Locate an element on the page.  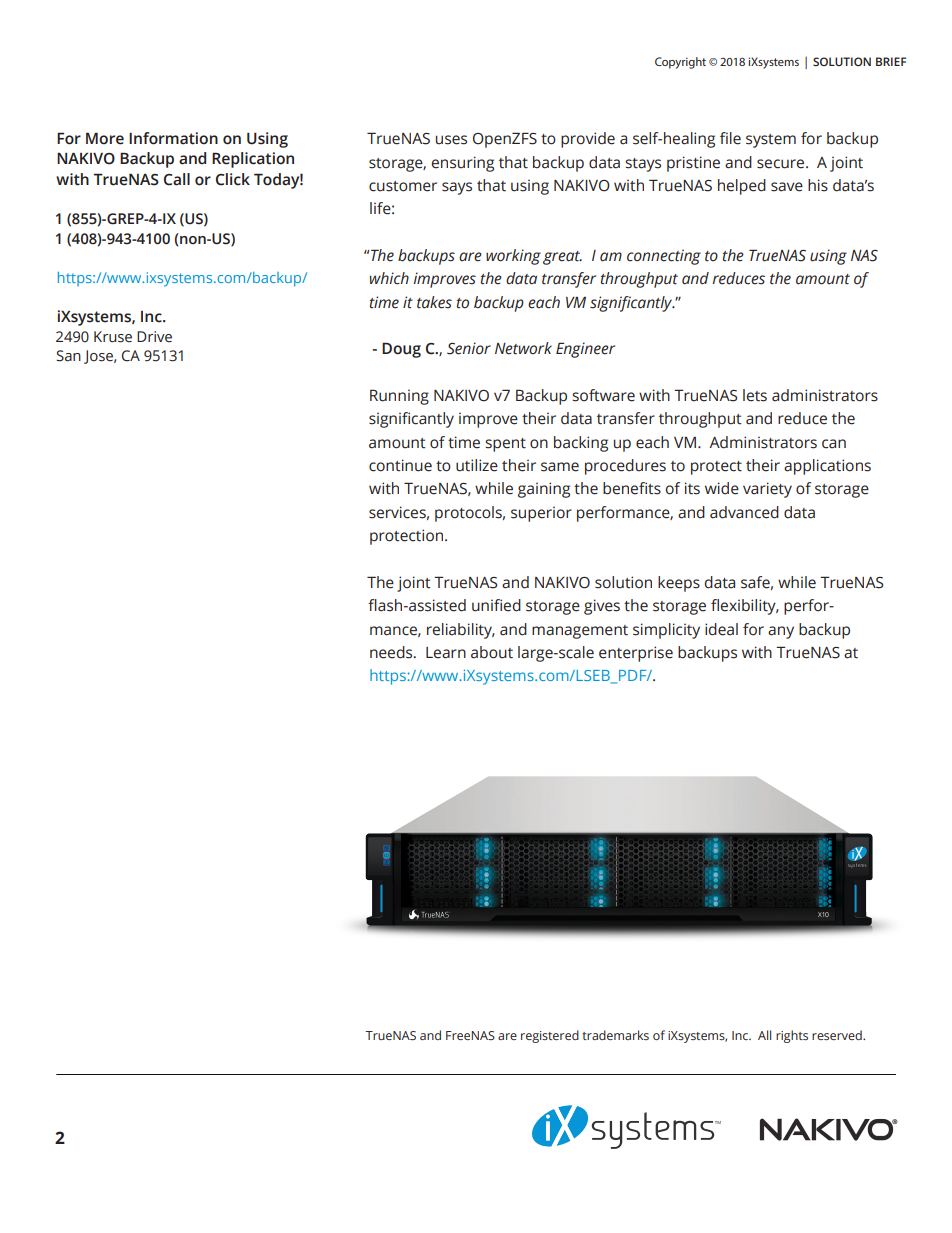
Information is located at coordinates (173, 138).
